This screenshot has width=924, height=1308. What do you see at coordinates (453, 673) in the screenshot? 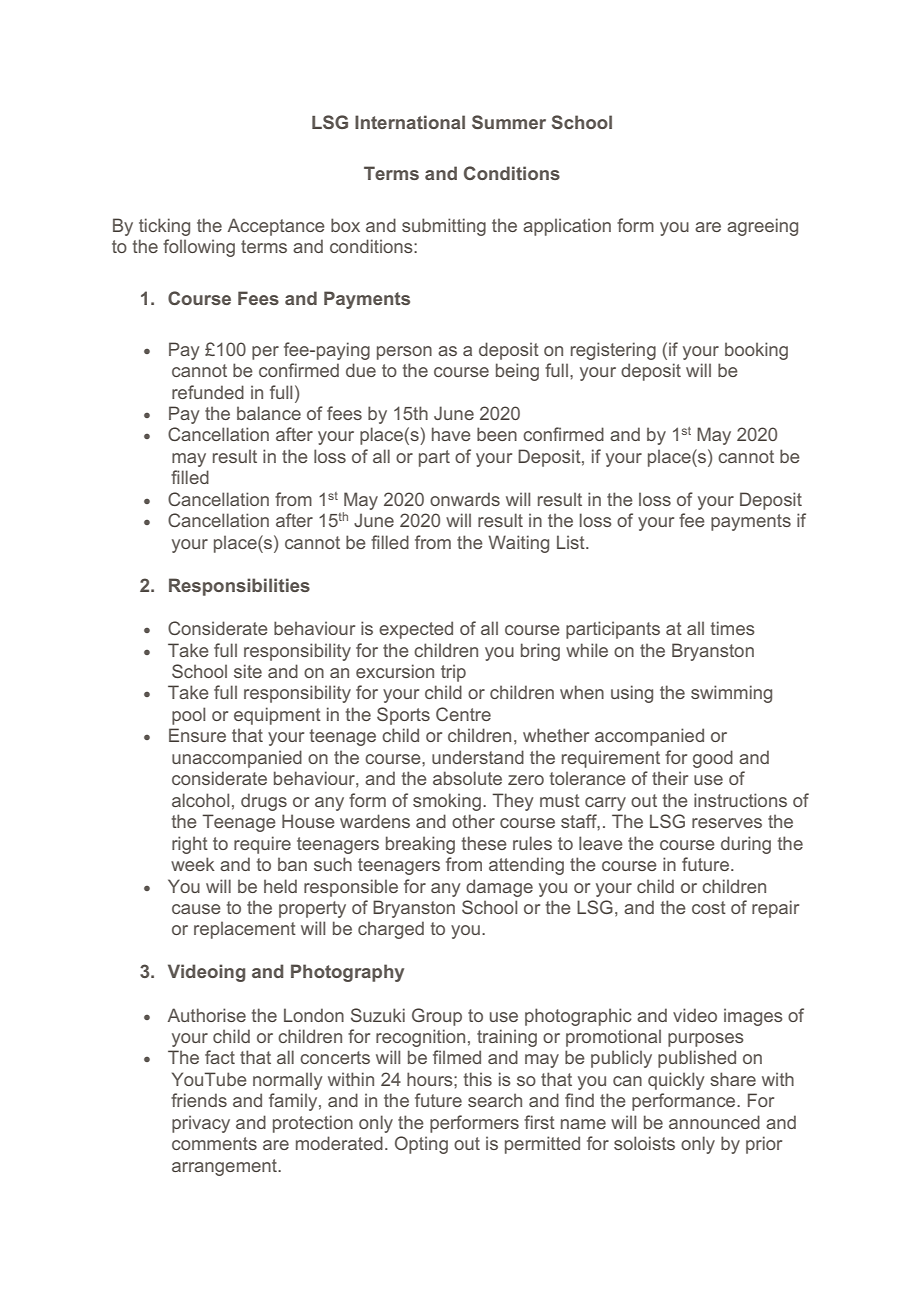
I see `trip` at bounding box center [453, 673].
